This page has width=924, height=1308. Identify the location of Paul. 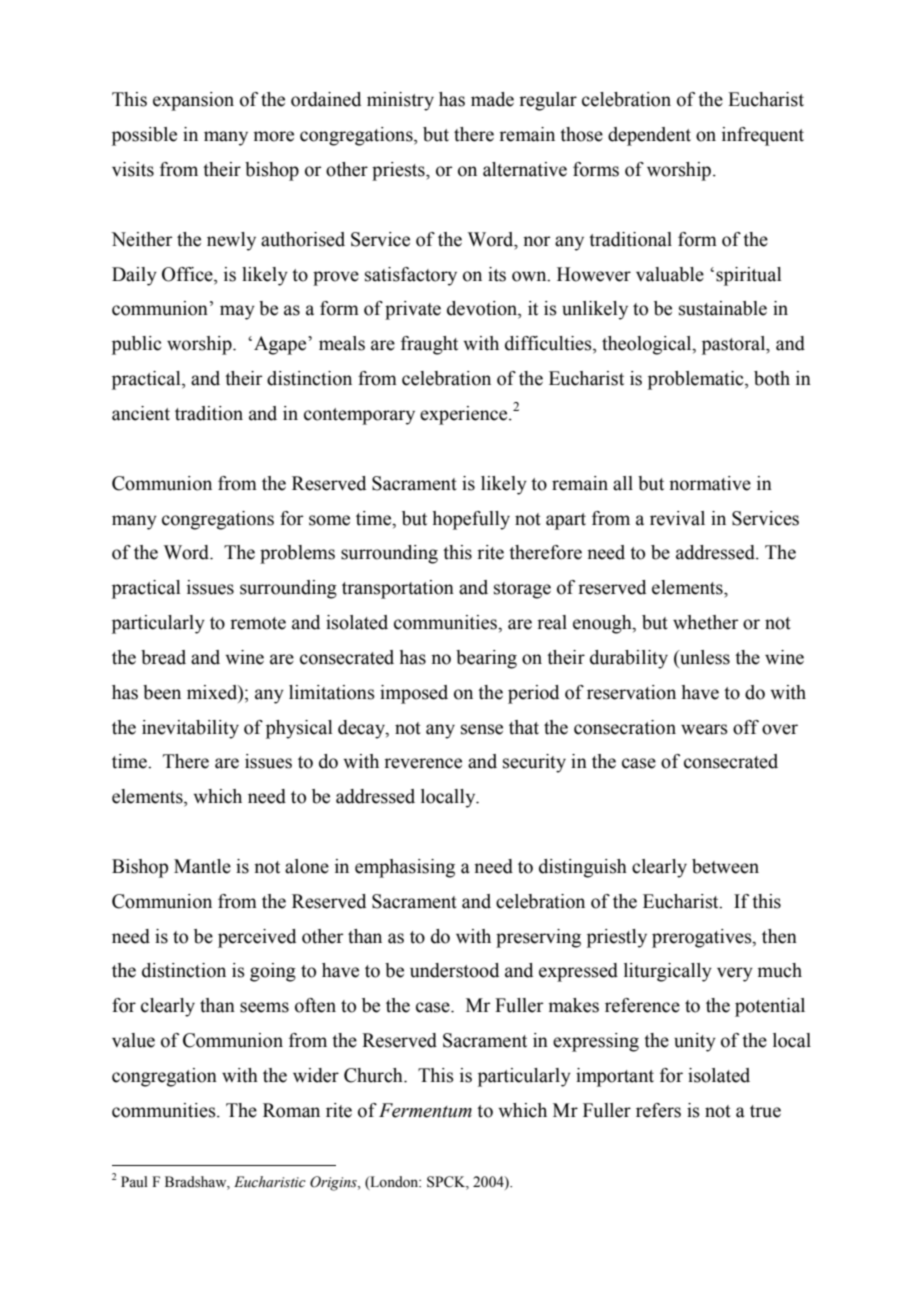
(134, 1181).
